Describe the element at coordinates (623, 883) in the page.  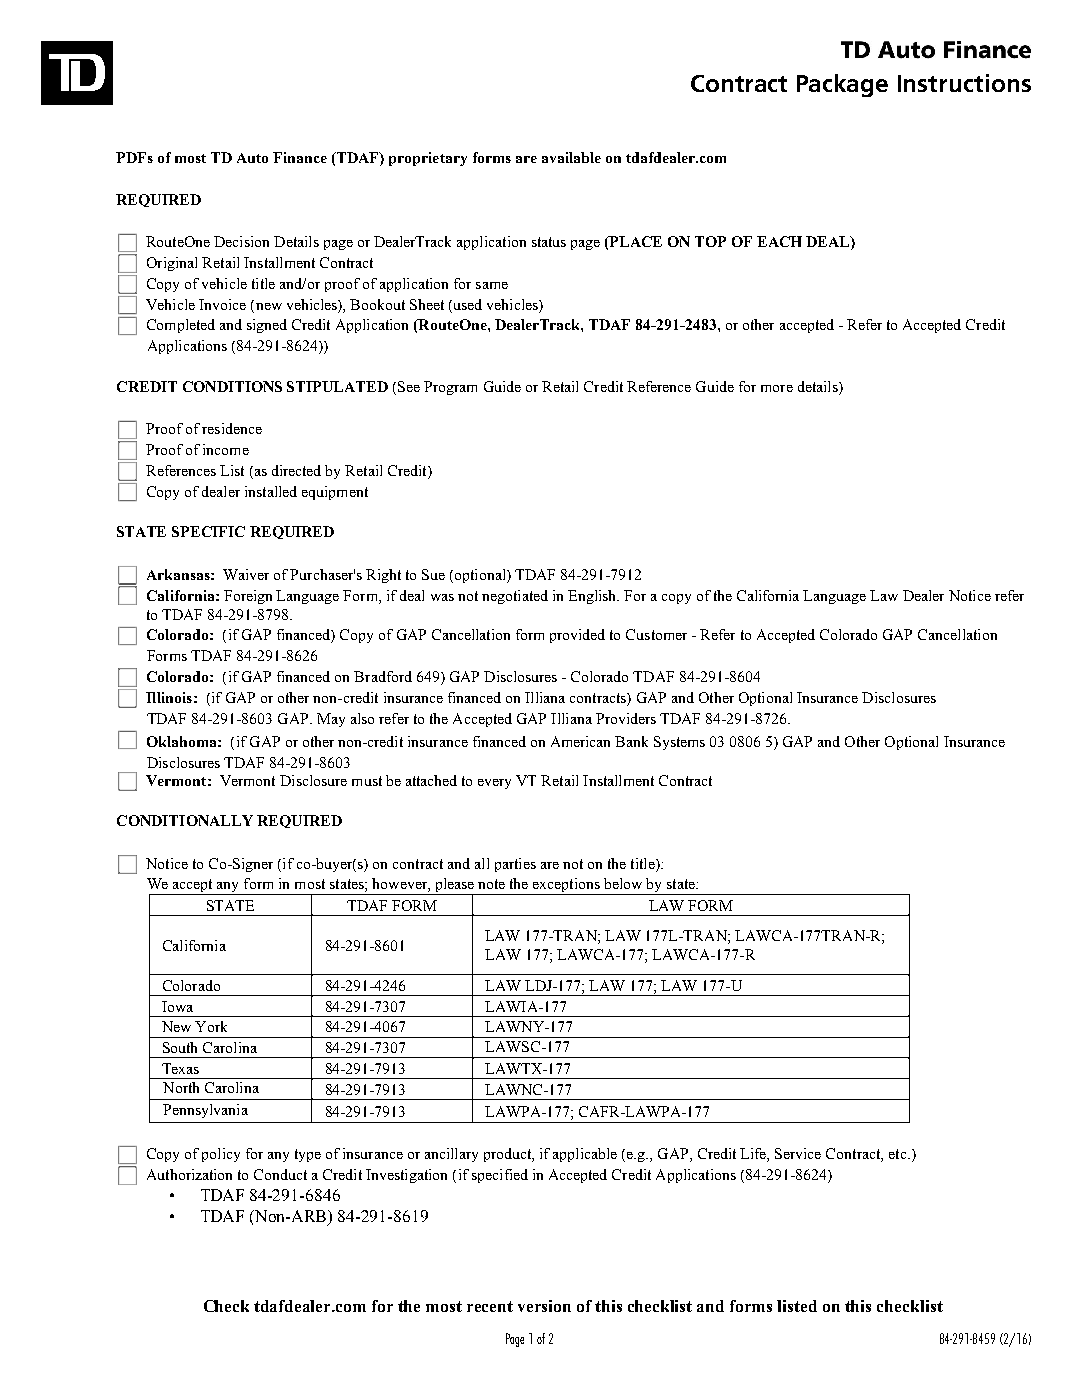
I see `below` at that location.
